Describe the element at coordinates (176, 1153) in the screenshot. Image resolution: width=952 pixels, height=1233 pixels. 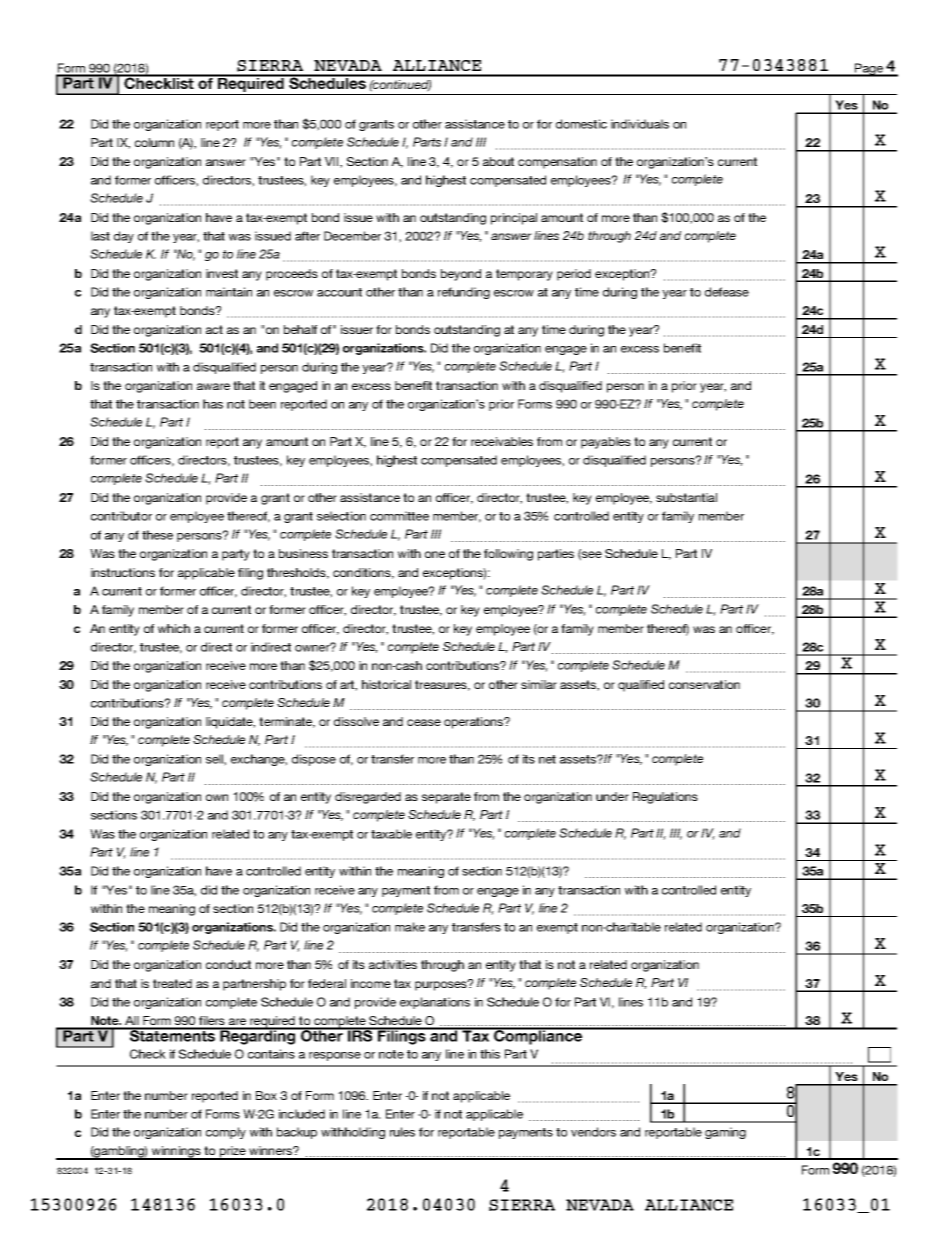
I see `winnings` at that location.
